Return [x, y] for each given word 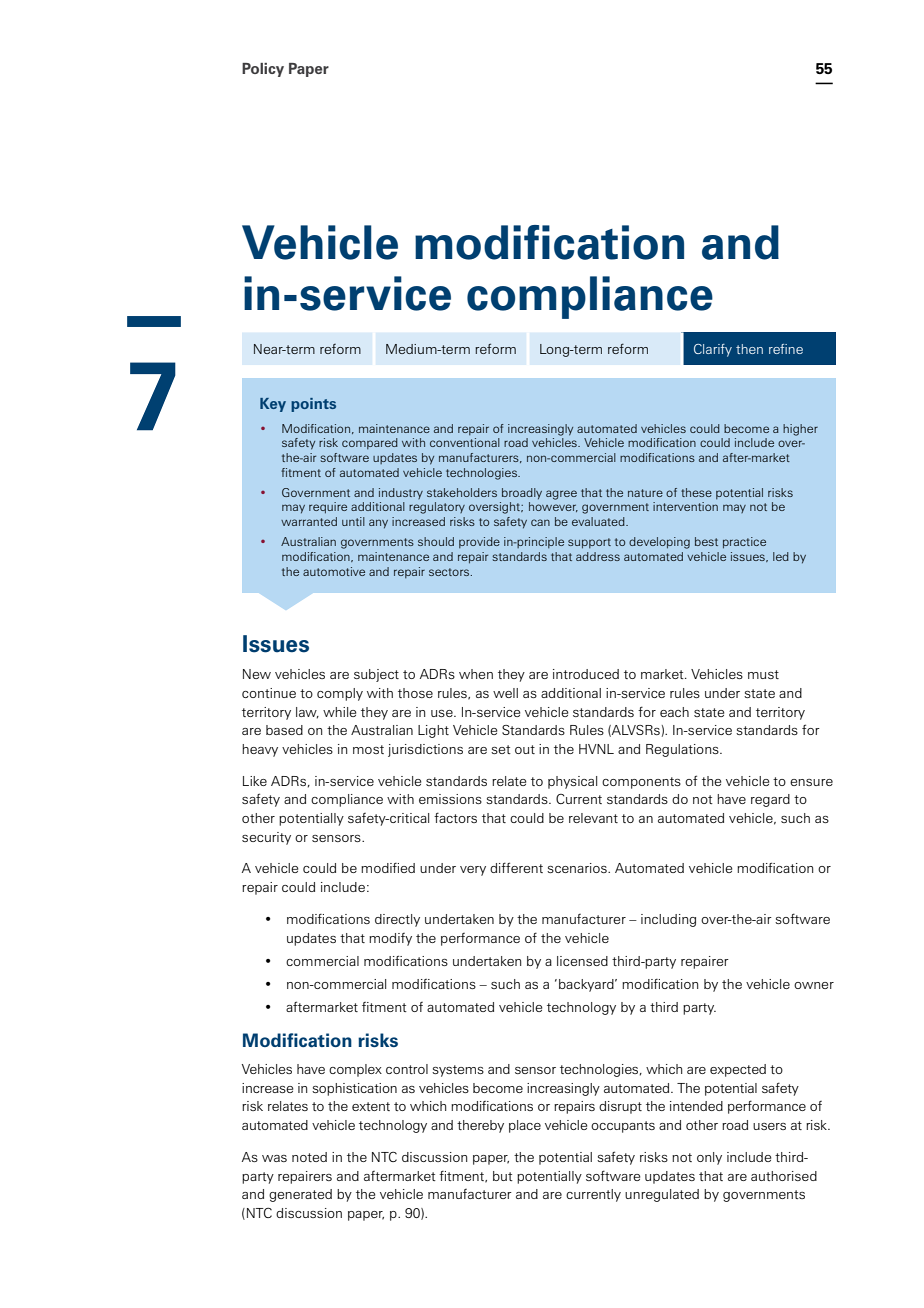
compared [370, 443]
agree [561, 495]
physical [572, 782]
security [266, 838]
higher [800, 430]
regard [770, 800]
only [709, 1158]
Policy [263, 70]
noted [309, 1157]
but [503, 1176]
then [749, 349]
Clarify [713, 350]
